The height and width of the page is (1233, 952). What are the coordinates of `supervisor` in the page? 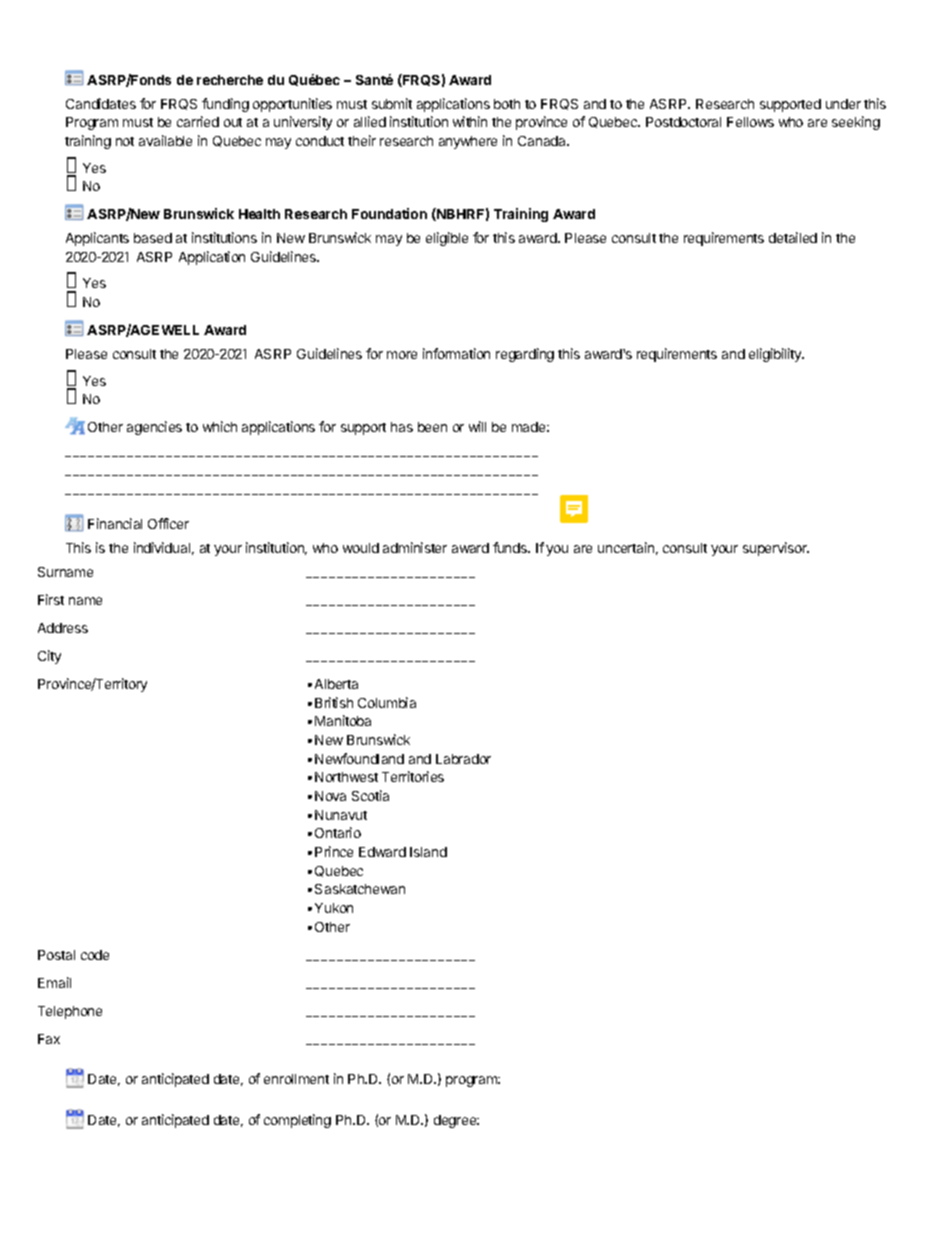 It's located at (776, 549).
